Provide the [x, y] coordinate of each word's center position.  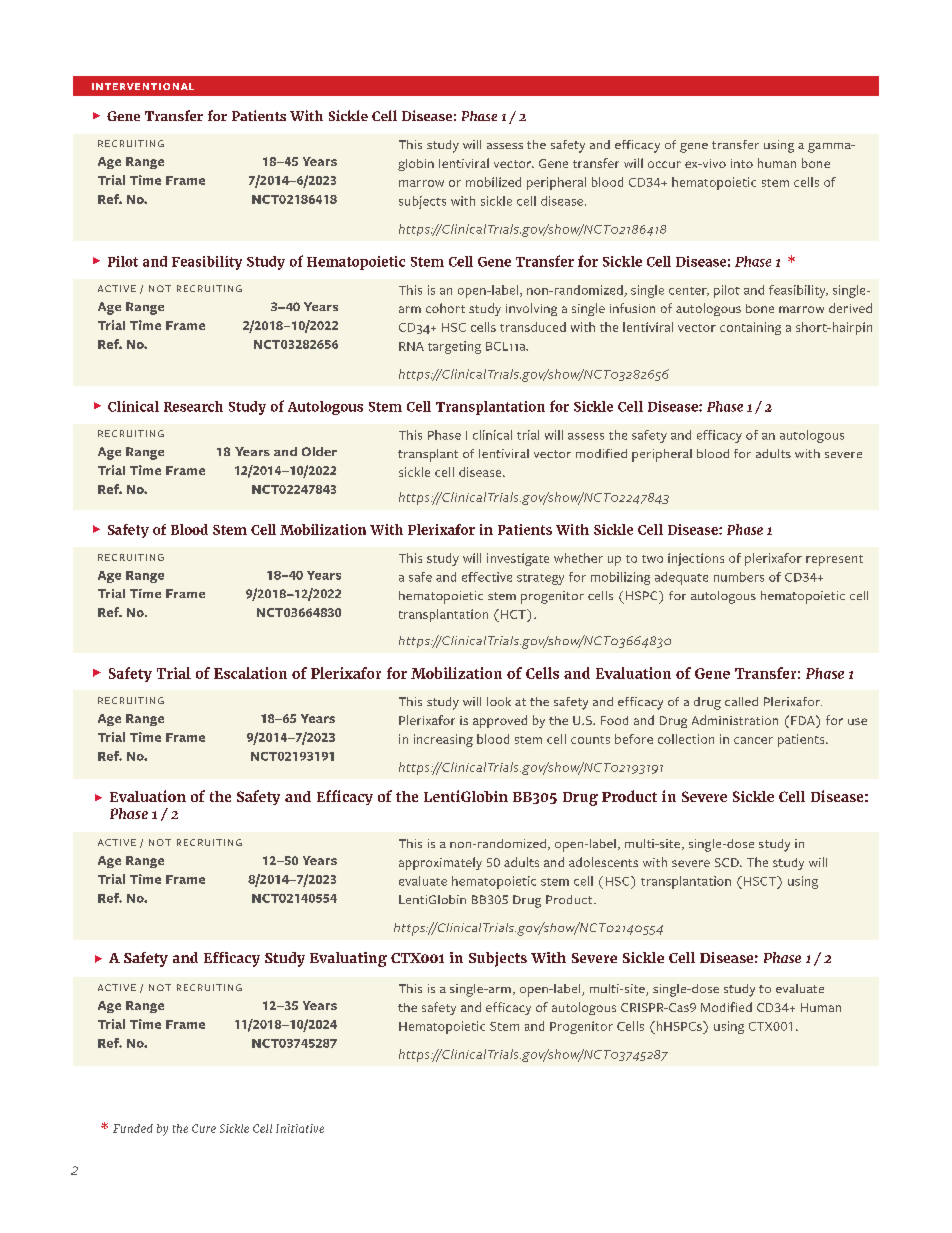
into [742, 163]
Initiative [300, 1128]
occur [664, 164]
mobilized [493, 182]
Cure [204, 1128]
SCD [728, 862]
